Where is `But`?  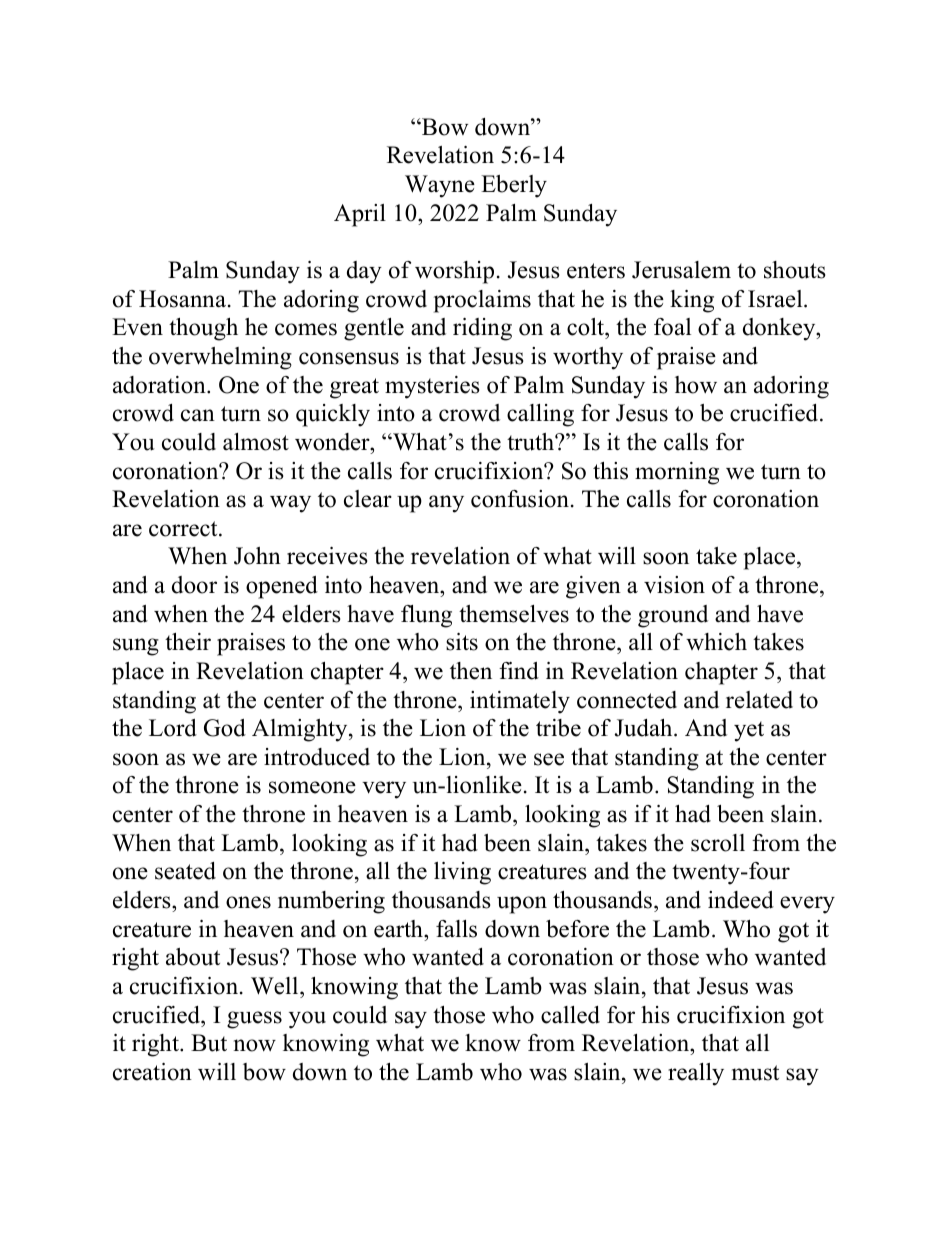
But is located at coordinates (209, 1043).
